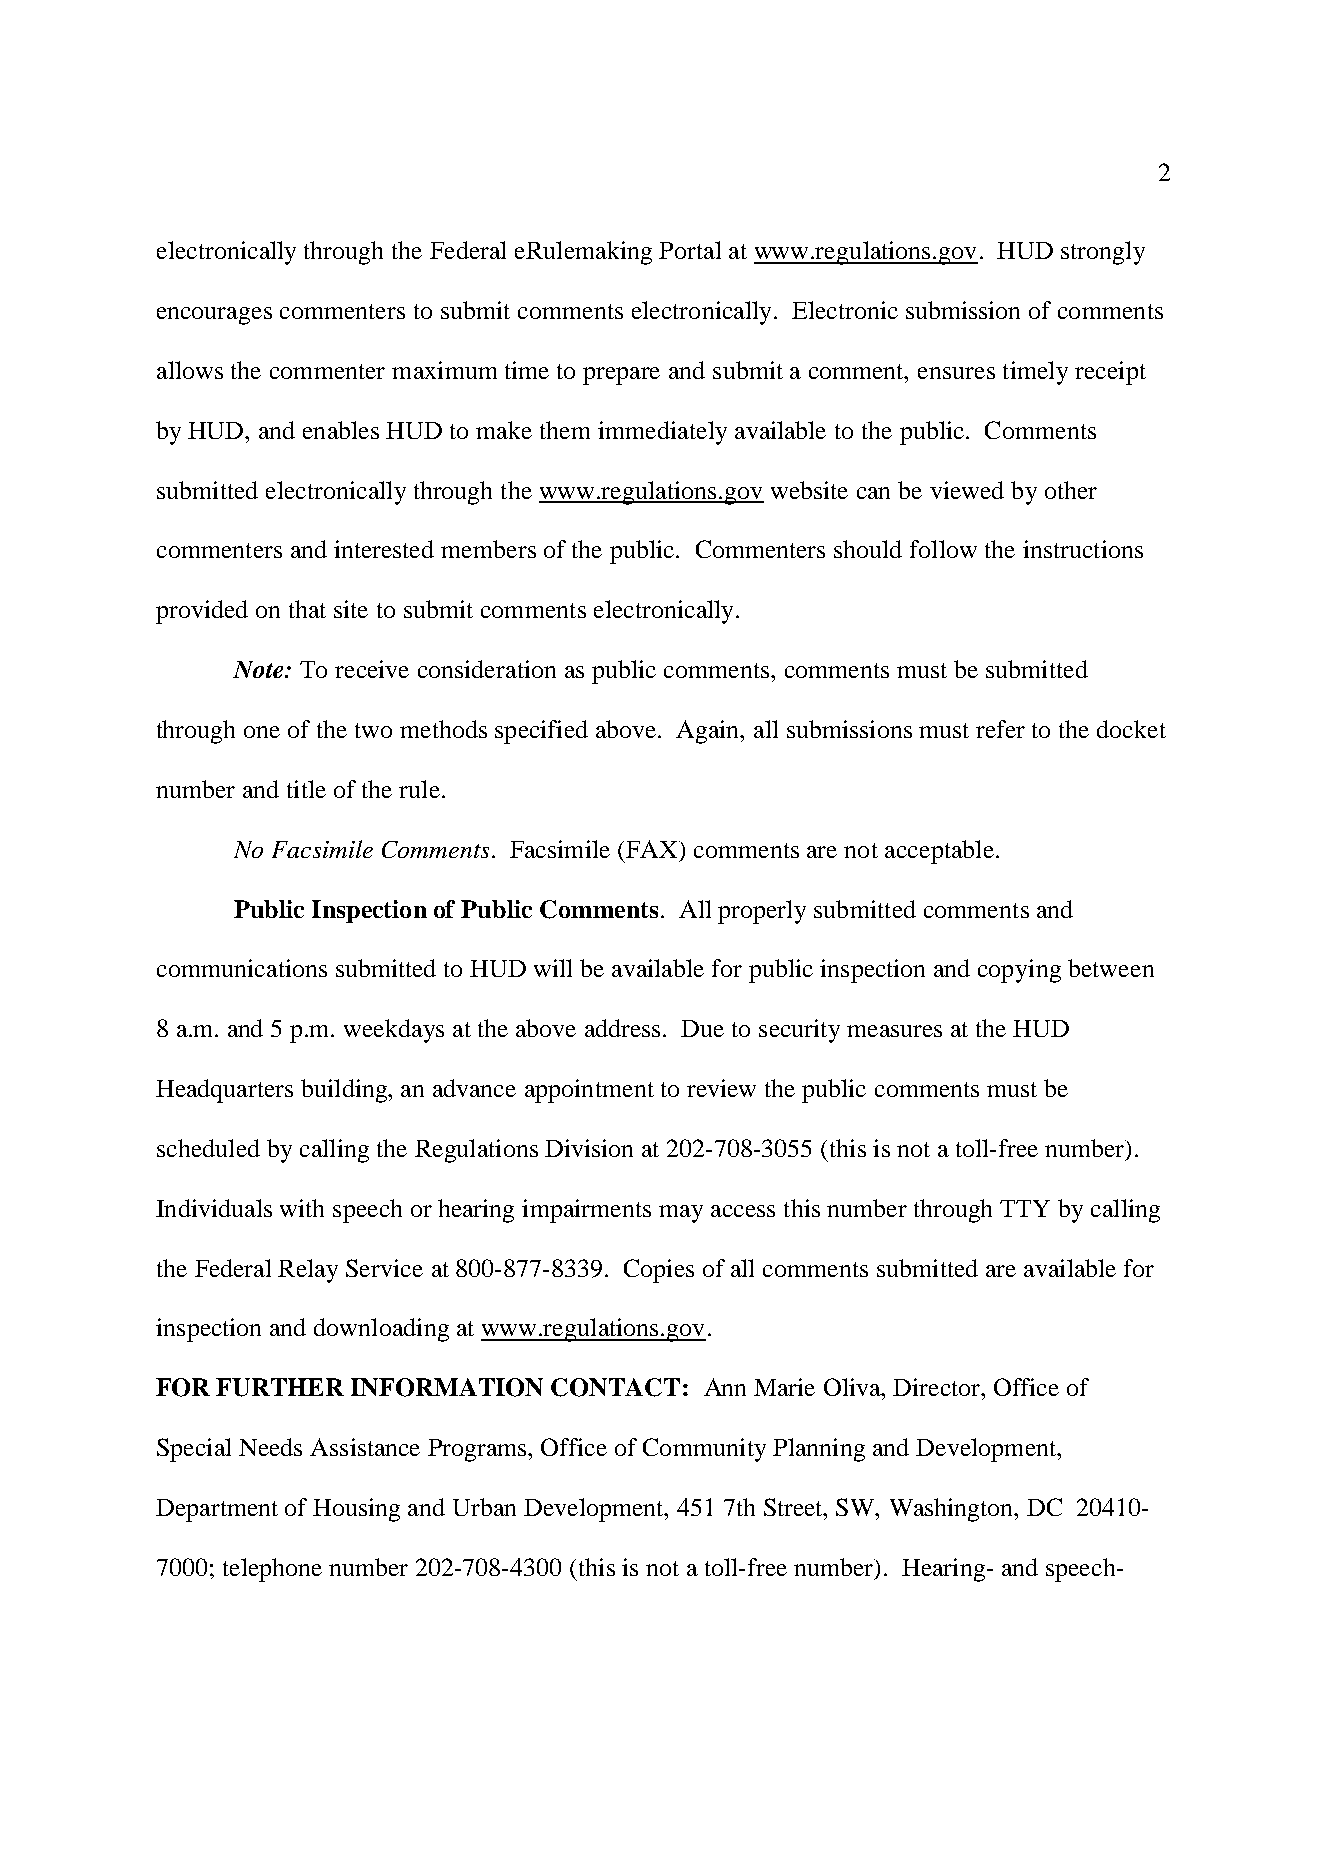 Image resolution: width=1326 pixels, height=1876 pixels. I want to click on TTY, so click(1025, 1208).
